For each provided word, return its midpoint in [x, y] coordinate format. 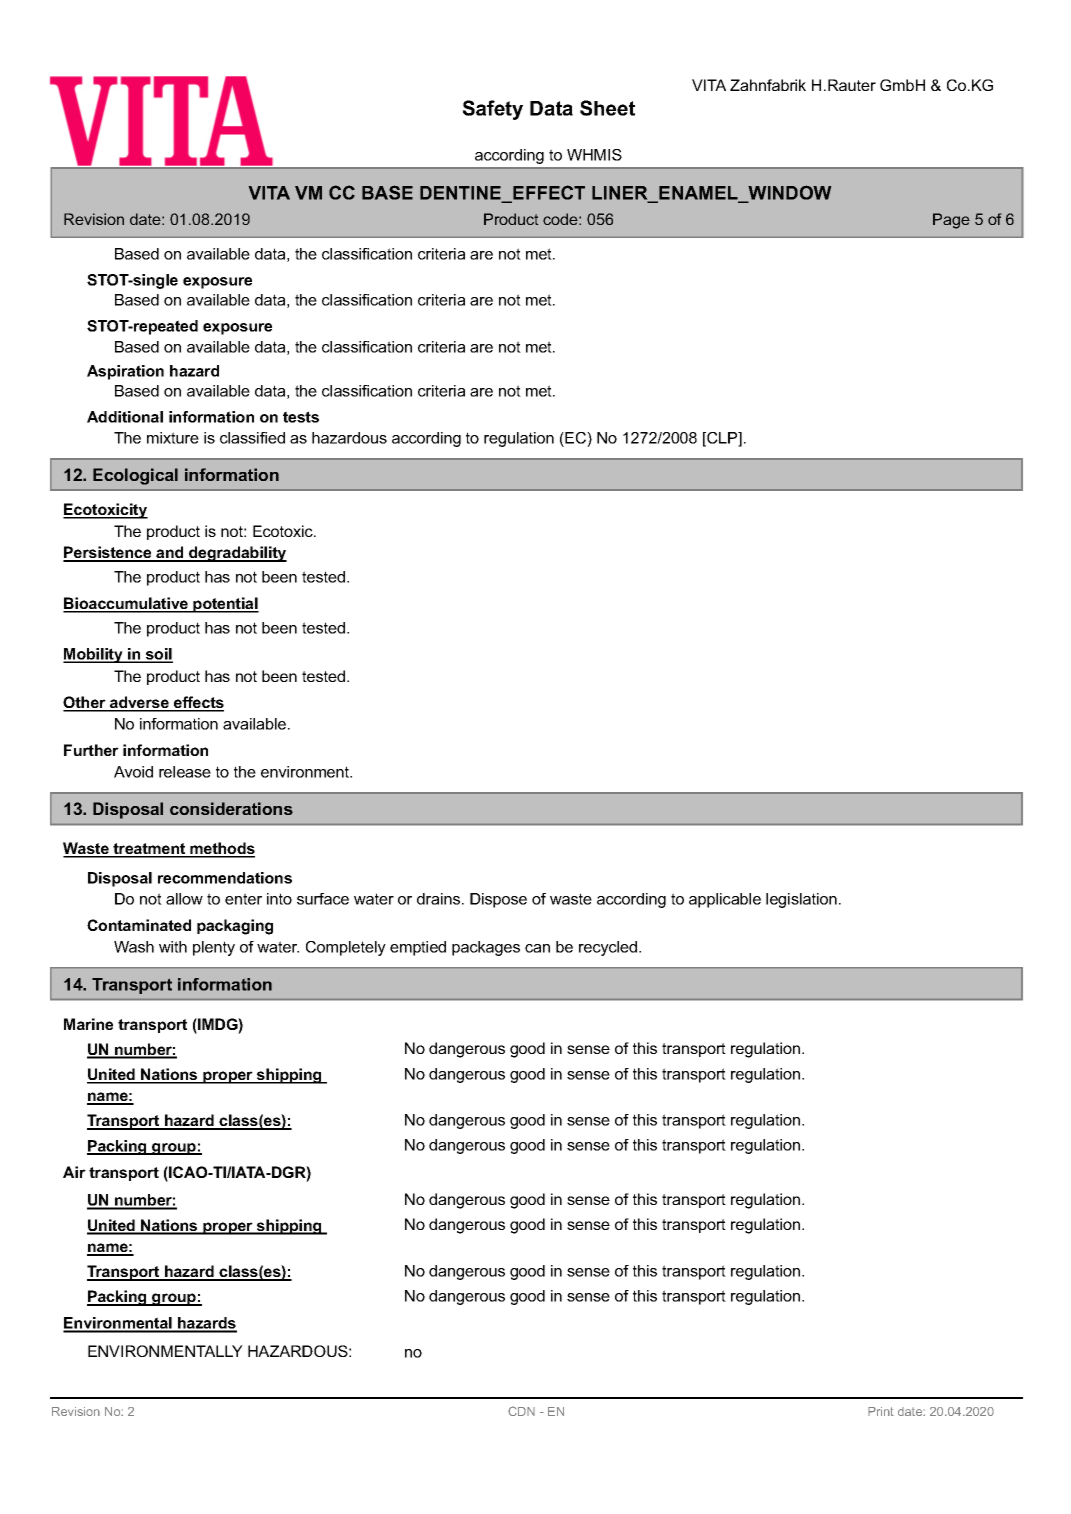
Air [74, 1172]
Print [881, 1411]
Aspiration [125, 372]
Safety [492, 110]
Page [951, 221]
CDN [521, 1411]
